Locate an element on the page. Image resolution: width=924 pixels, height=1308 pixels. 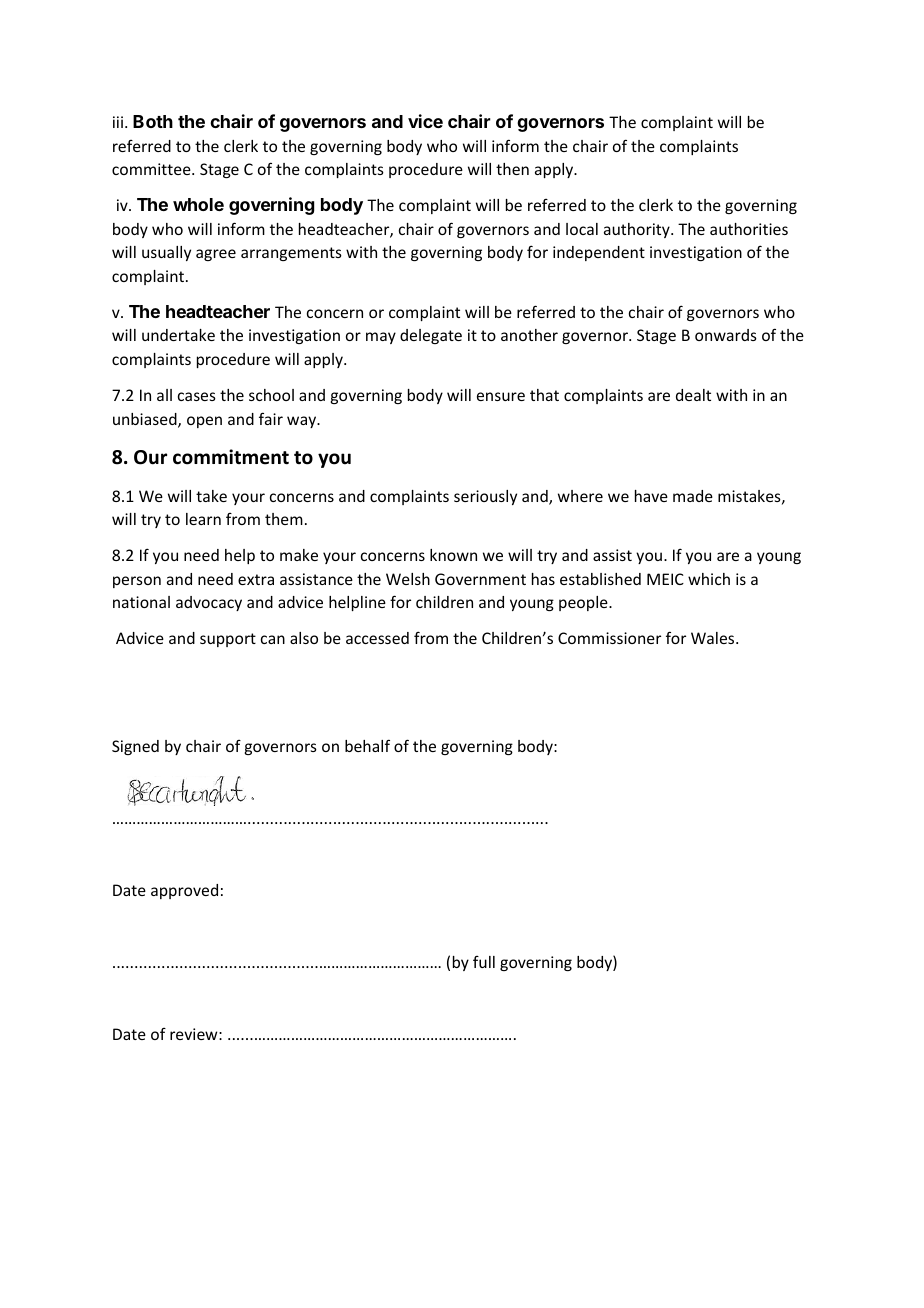
then is located at coordinates (512, 169).
